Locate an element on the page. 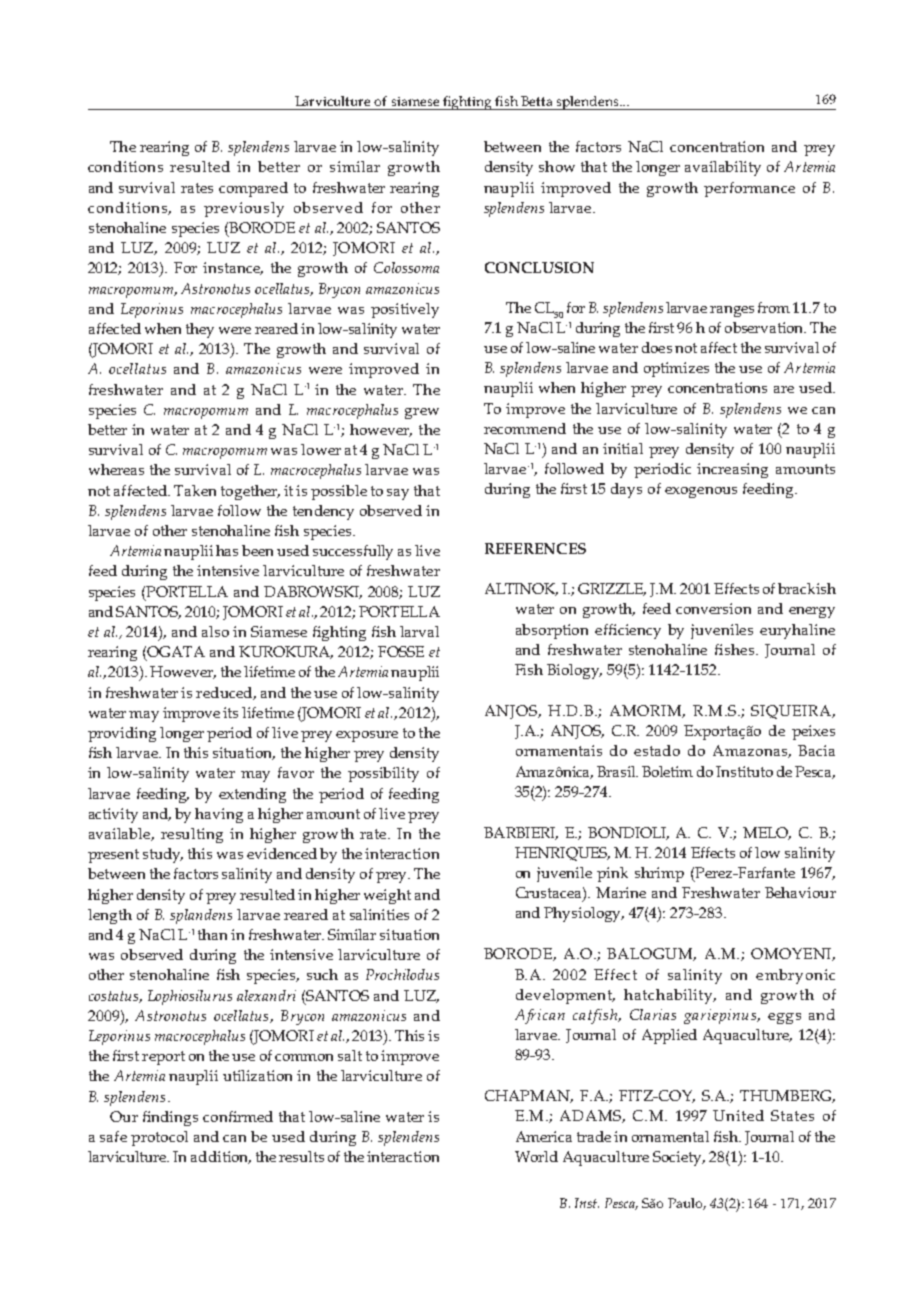 This image has height=1308, width=924. larval is located at coordinates (419, 631).
